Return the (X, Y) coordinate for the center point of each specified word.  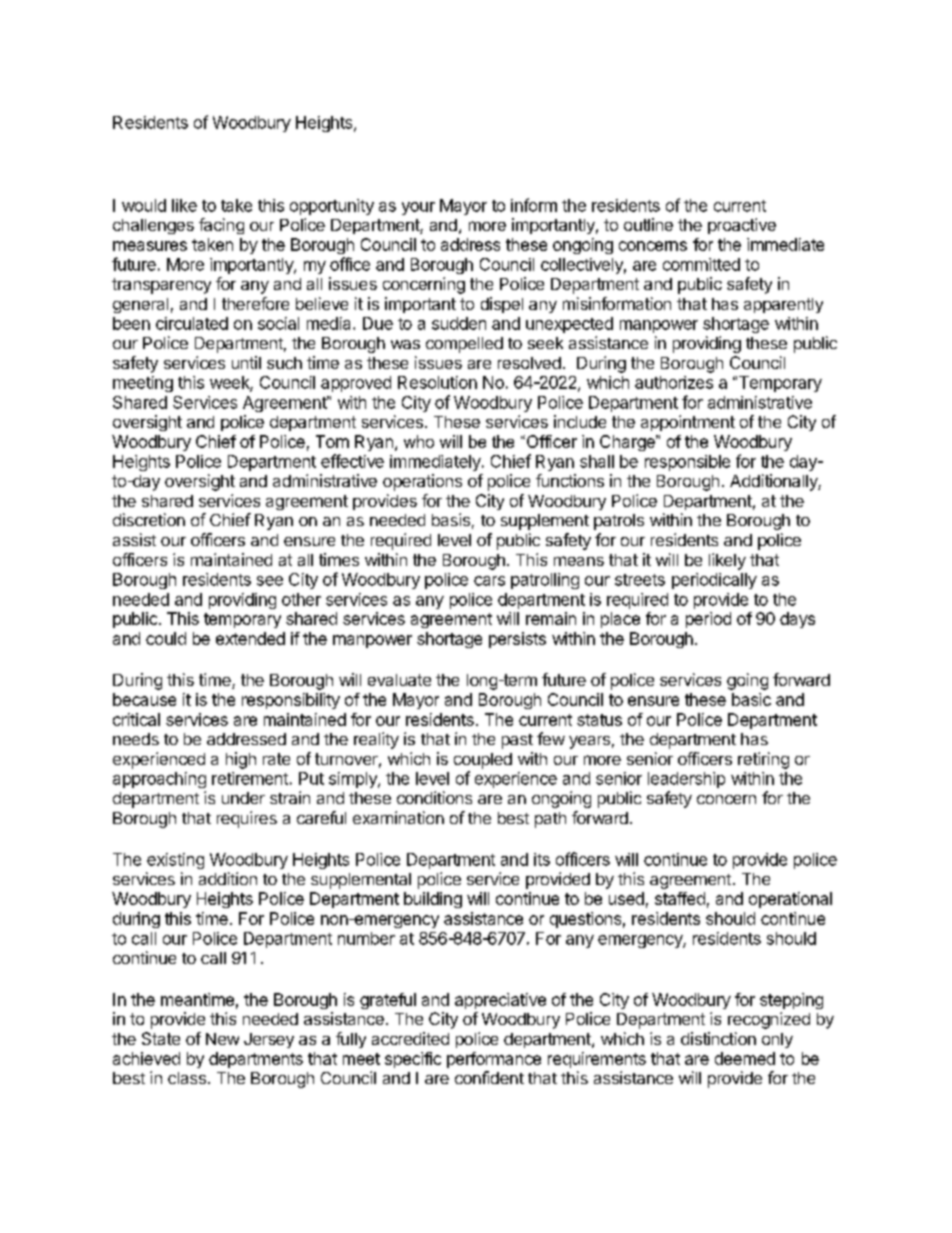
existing (175, 861)
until (246, 362)
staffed (680, 898)
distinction (718, 1038)
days (797, 620)
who (419, 441)
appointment (688, 423)
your (418, 208)
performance (494, 1060)
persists (517, 640)
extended (250, 638)
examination (398, 817)
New (222, 1039)
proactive (742, 226)
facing (221, 226)
